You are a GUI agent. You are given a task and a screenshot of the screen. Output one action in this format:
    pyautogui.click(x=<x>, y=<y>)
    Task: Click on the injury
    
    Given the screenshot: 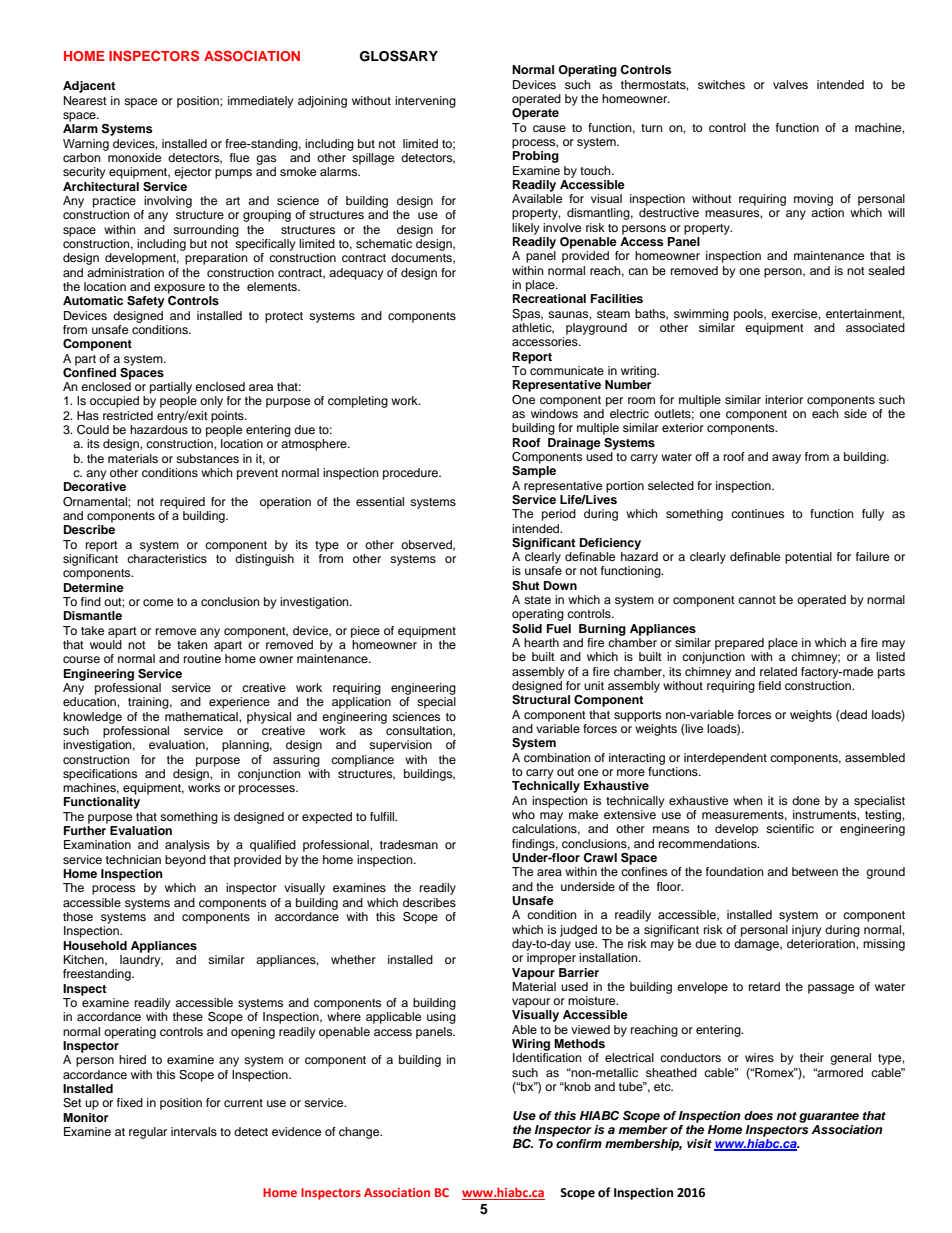 What is the action you would take?
    pyautogui.click(x=806, y=931)
